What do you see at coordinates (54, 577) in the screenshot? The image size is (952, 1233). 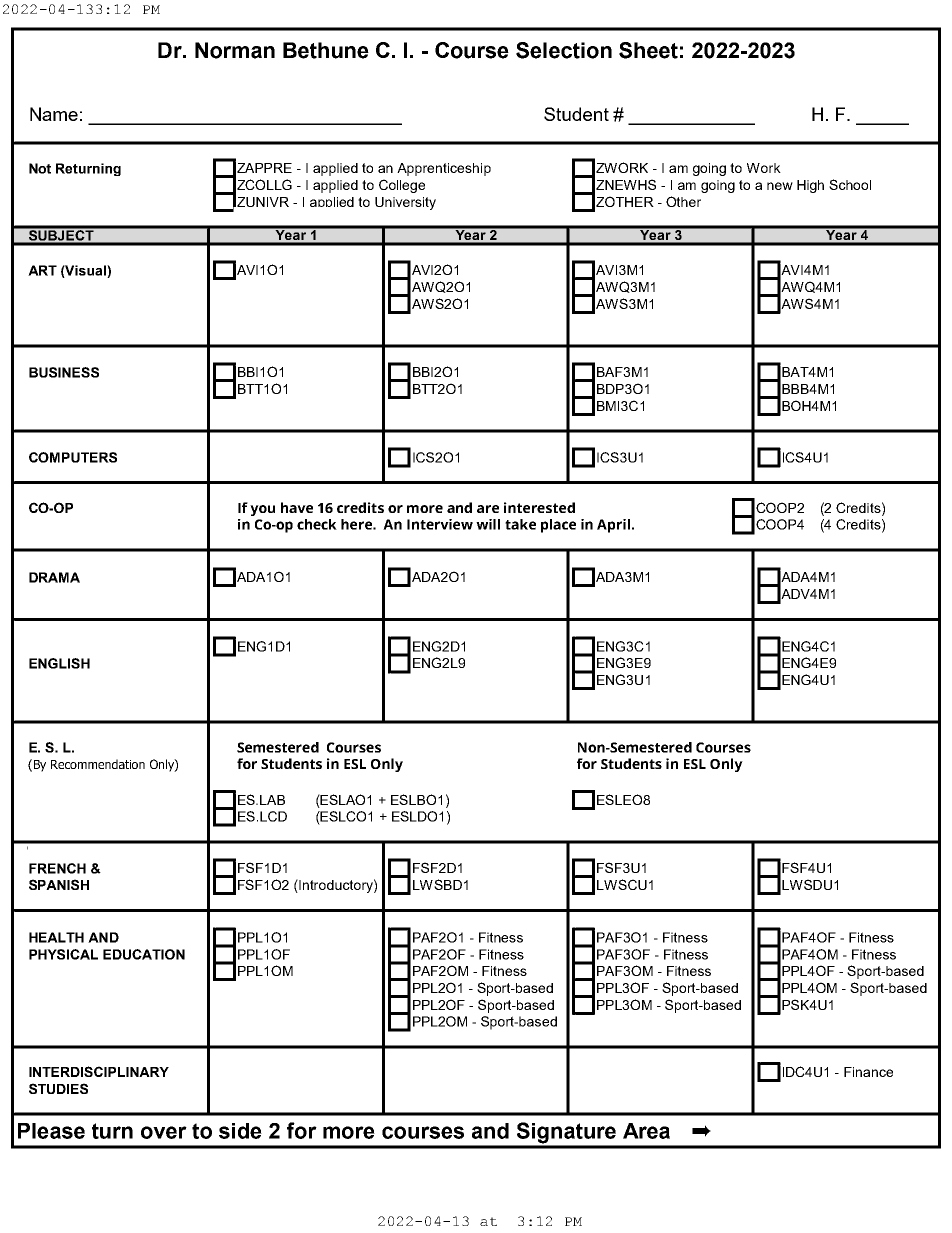 I see `DRAMA` at bounding box center [54, 577].
